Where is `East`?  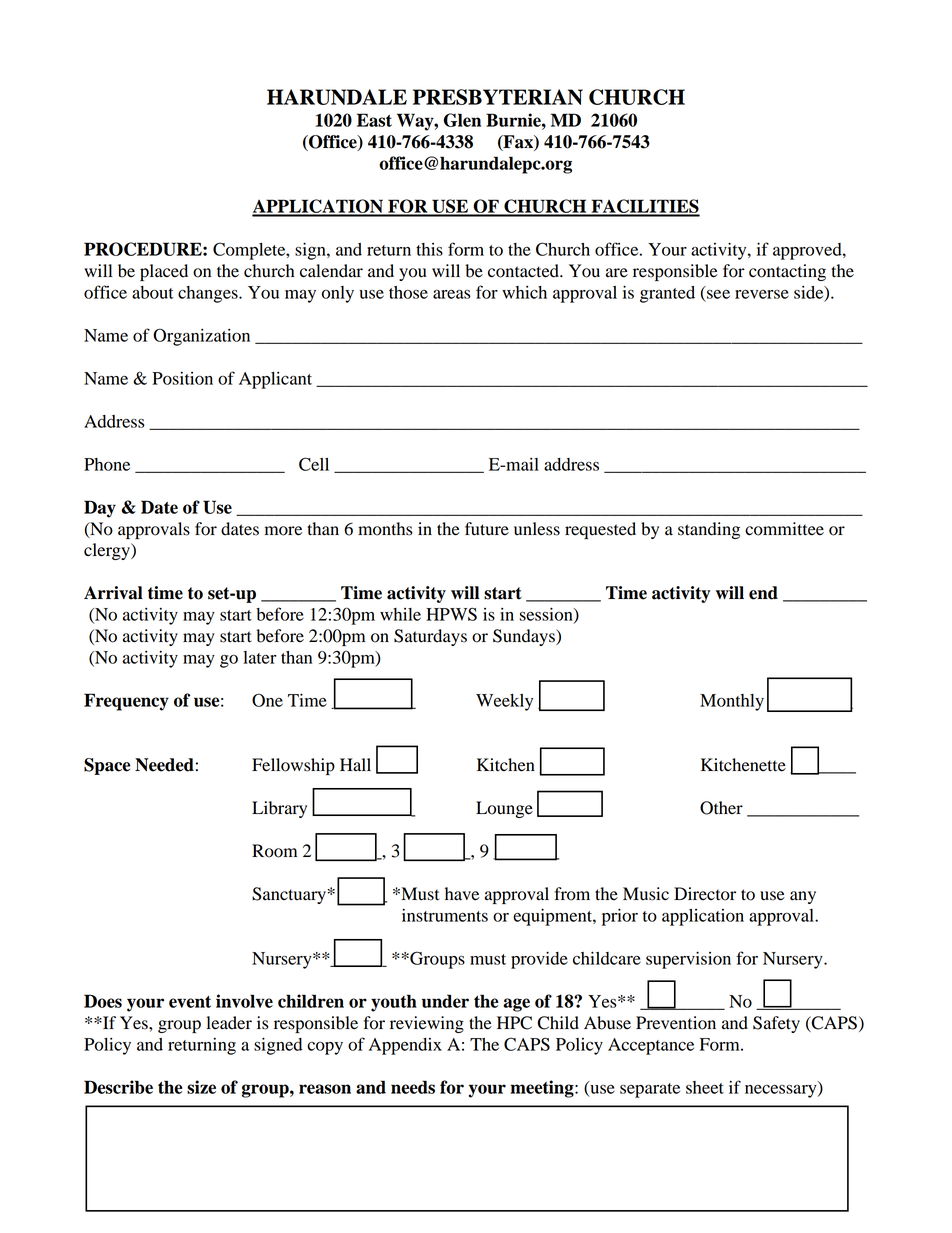
East is located at coordinates (374, 120).
